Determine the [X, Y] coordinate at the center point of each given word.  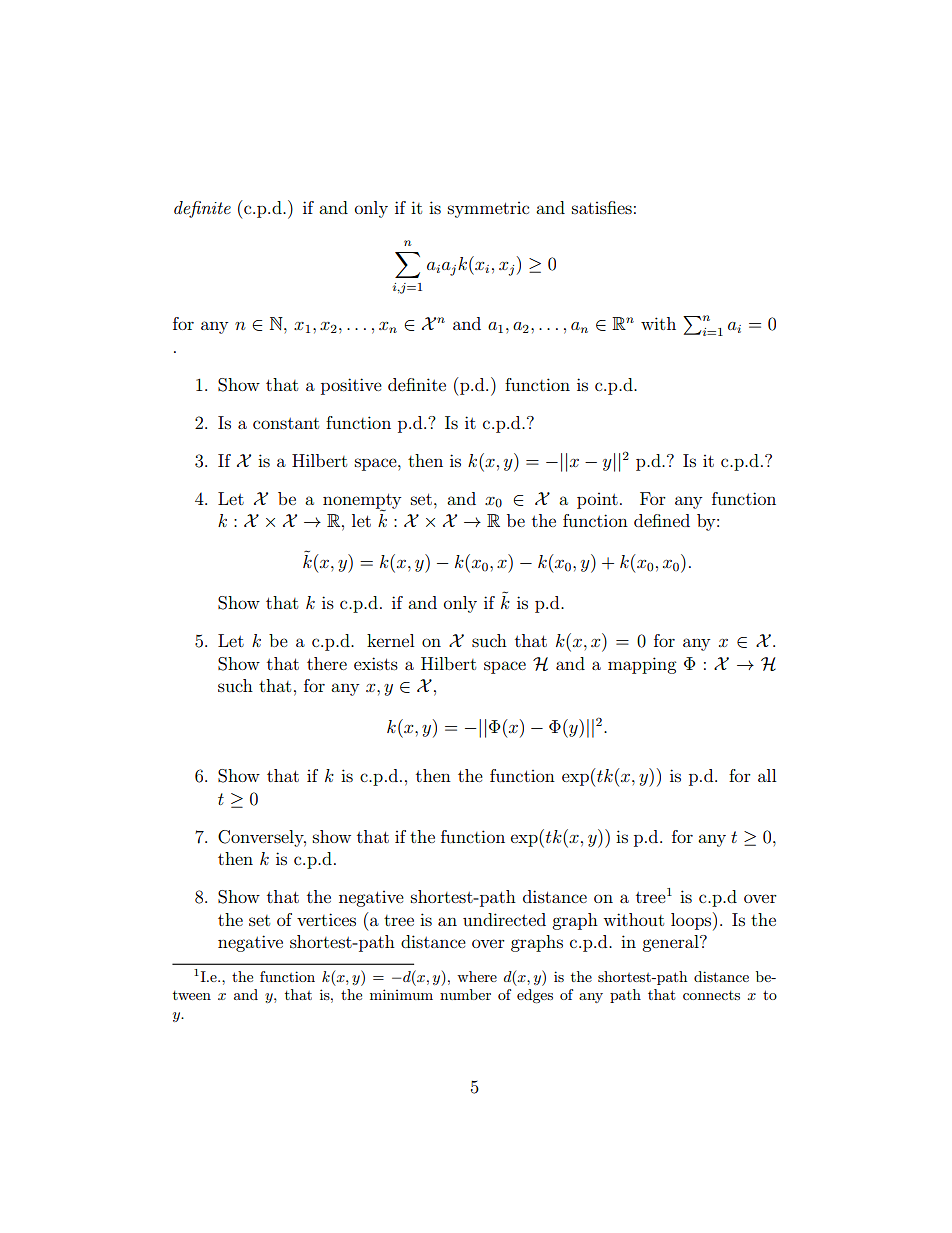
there [327, 663]
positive [351, 386]
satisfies [602, 207]
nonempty [362, 502]
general [671, 943]
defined [662, 520]
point [597, 501]
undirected [504, 919]
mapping [642, 665]
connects [711, 995]
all [767, 775]
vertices [326, 919]
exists [376, 663]
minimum [401, 994]
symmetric [488, 210]
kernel [390, 640]
